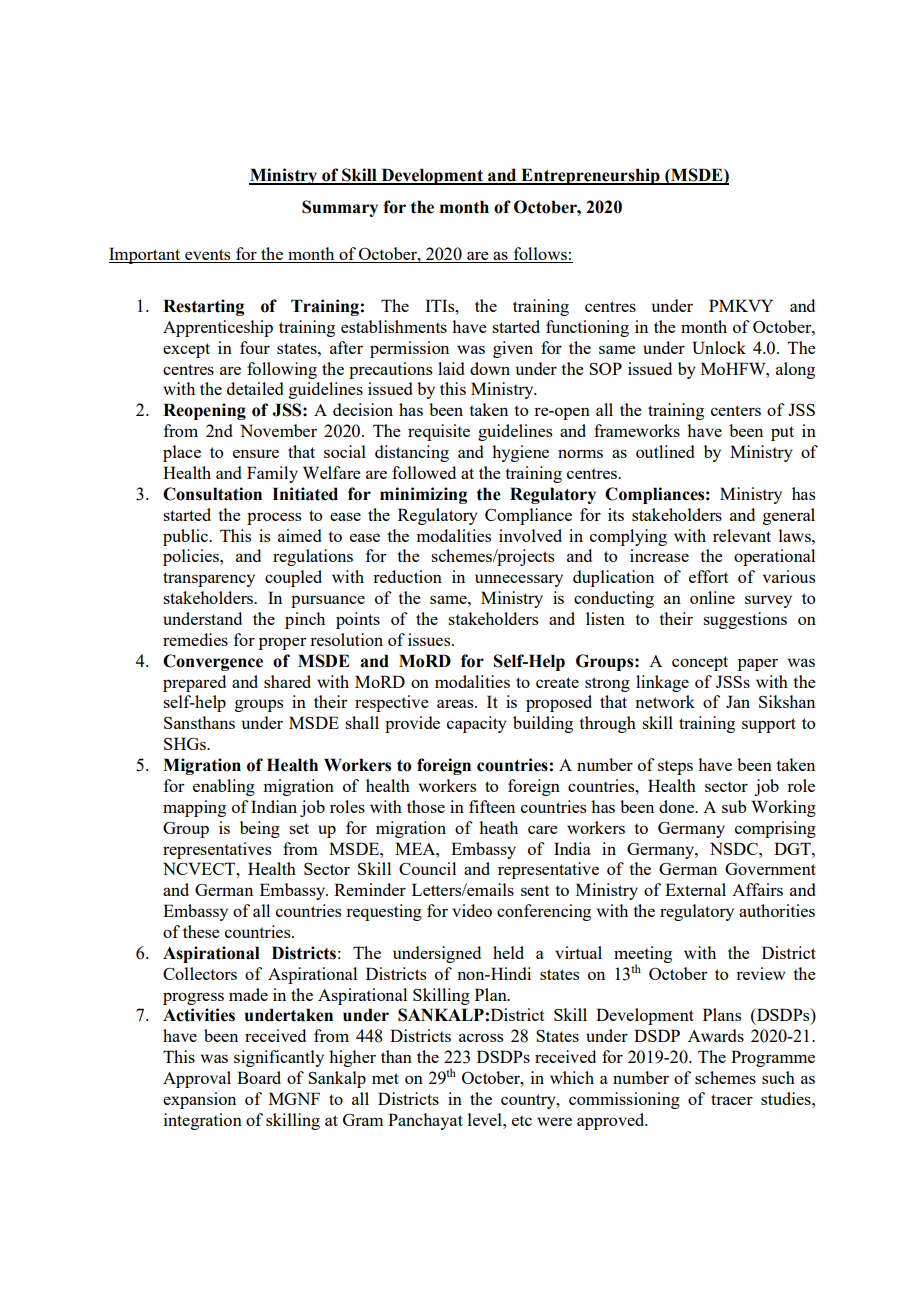 The height and width of the document is (1308, 924). Describe the element at coordinates (430, 639) in the document. I see `issues` at that location.
